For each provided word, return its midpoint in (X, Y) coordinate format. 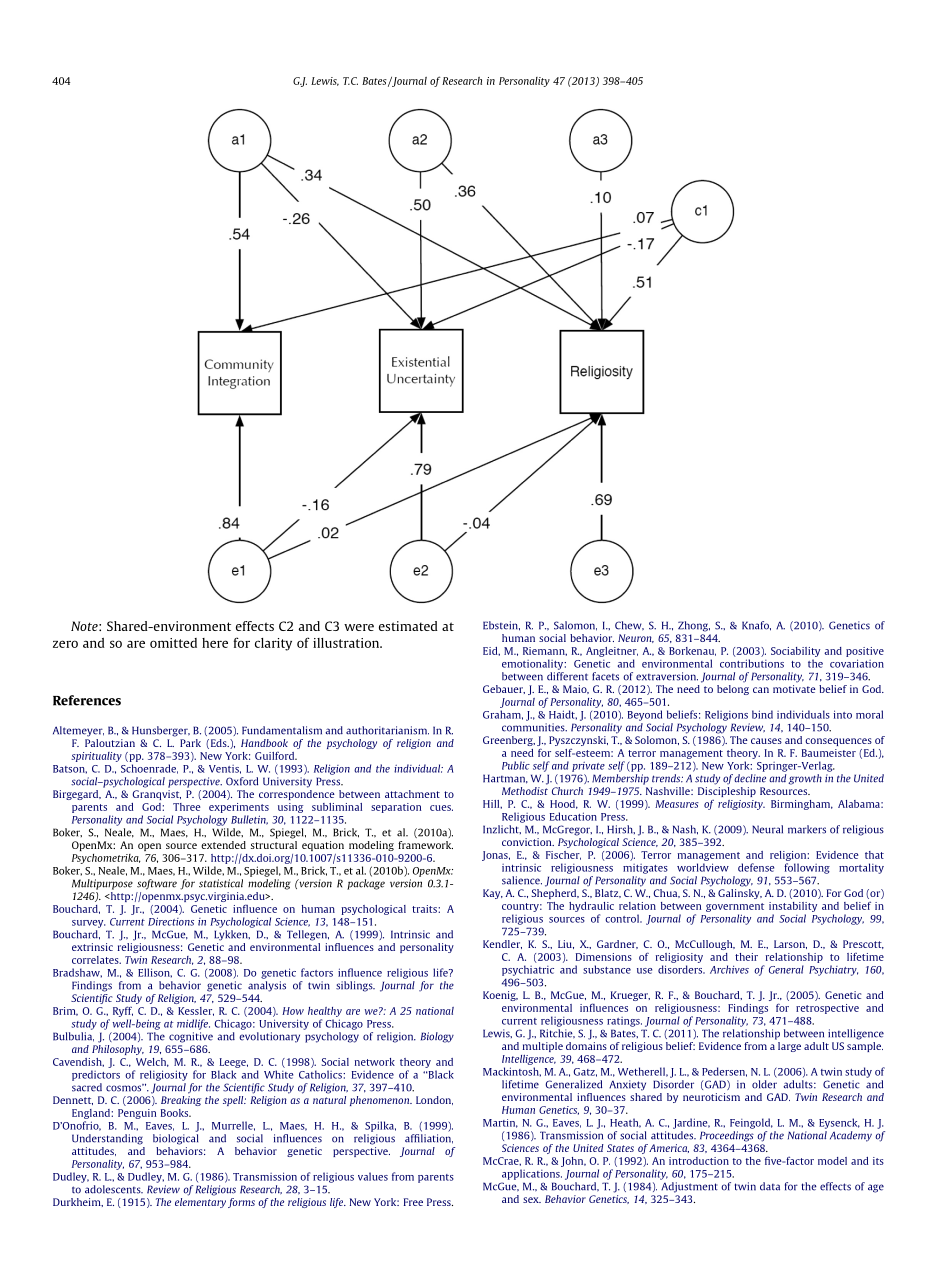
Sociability (795, 652)
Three (186, 807)
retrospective (827, 1009)
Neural (767, 829)
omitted (173, 643)
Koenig (500, 996)
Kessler (196, 1011)
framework (425, 845)
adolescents (114, 1189)
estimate (404, 626)
